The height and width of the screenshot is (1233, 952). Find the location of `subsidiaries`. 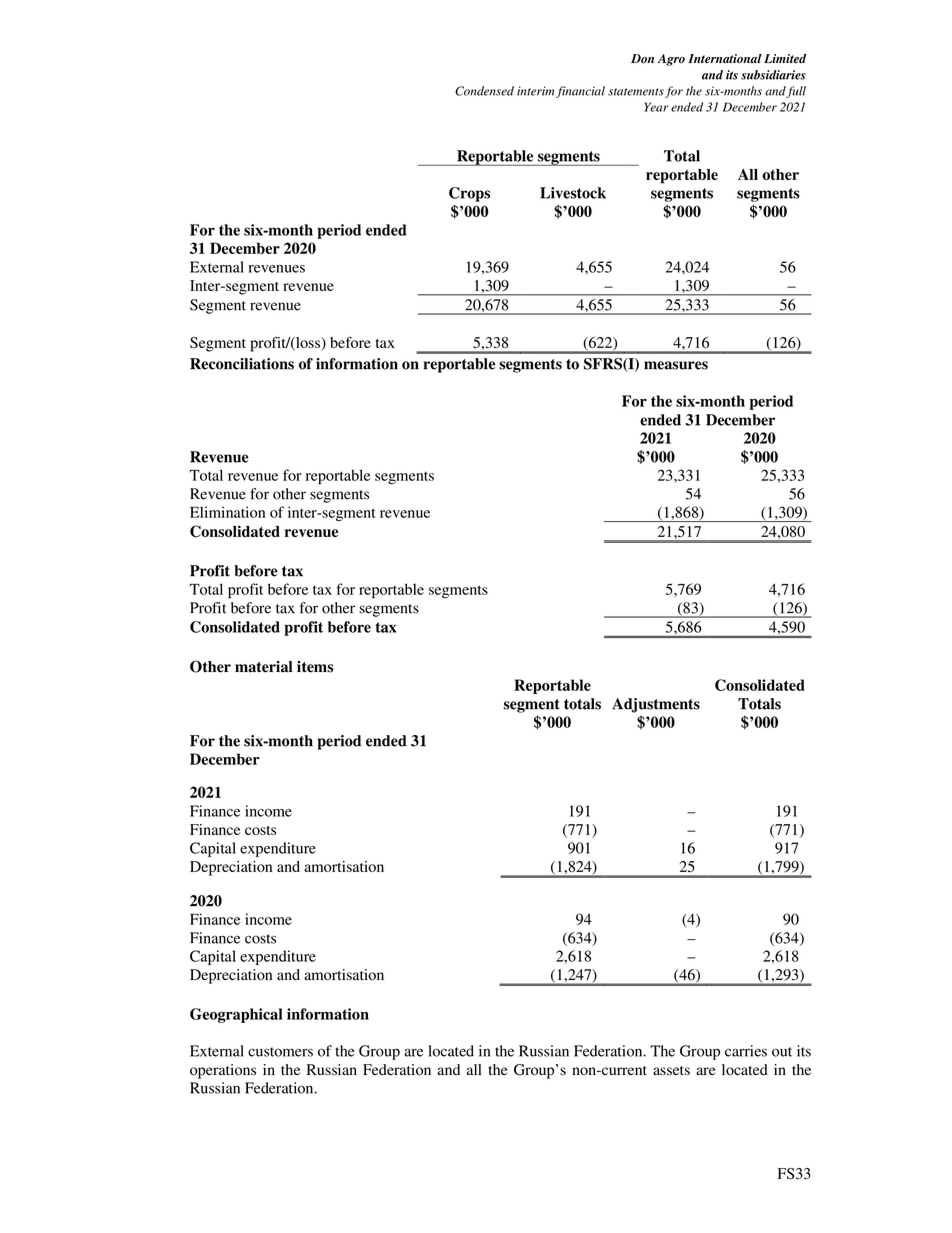

subsidiaries is located at coordinates (773, 75).
